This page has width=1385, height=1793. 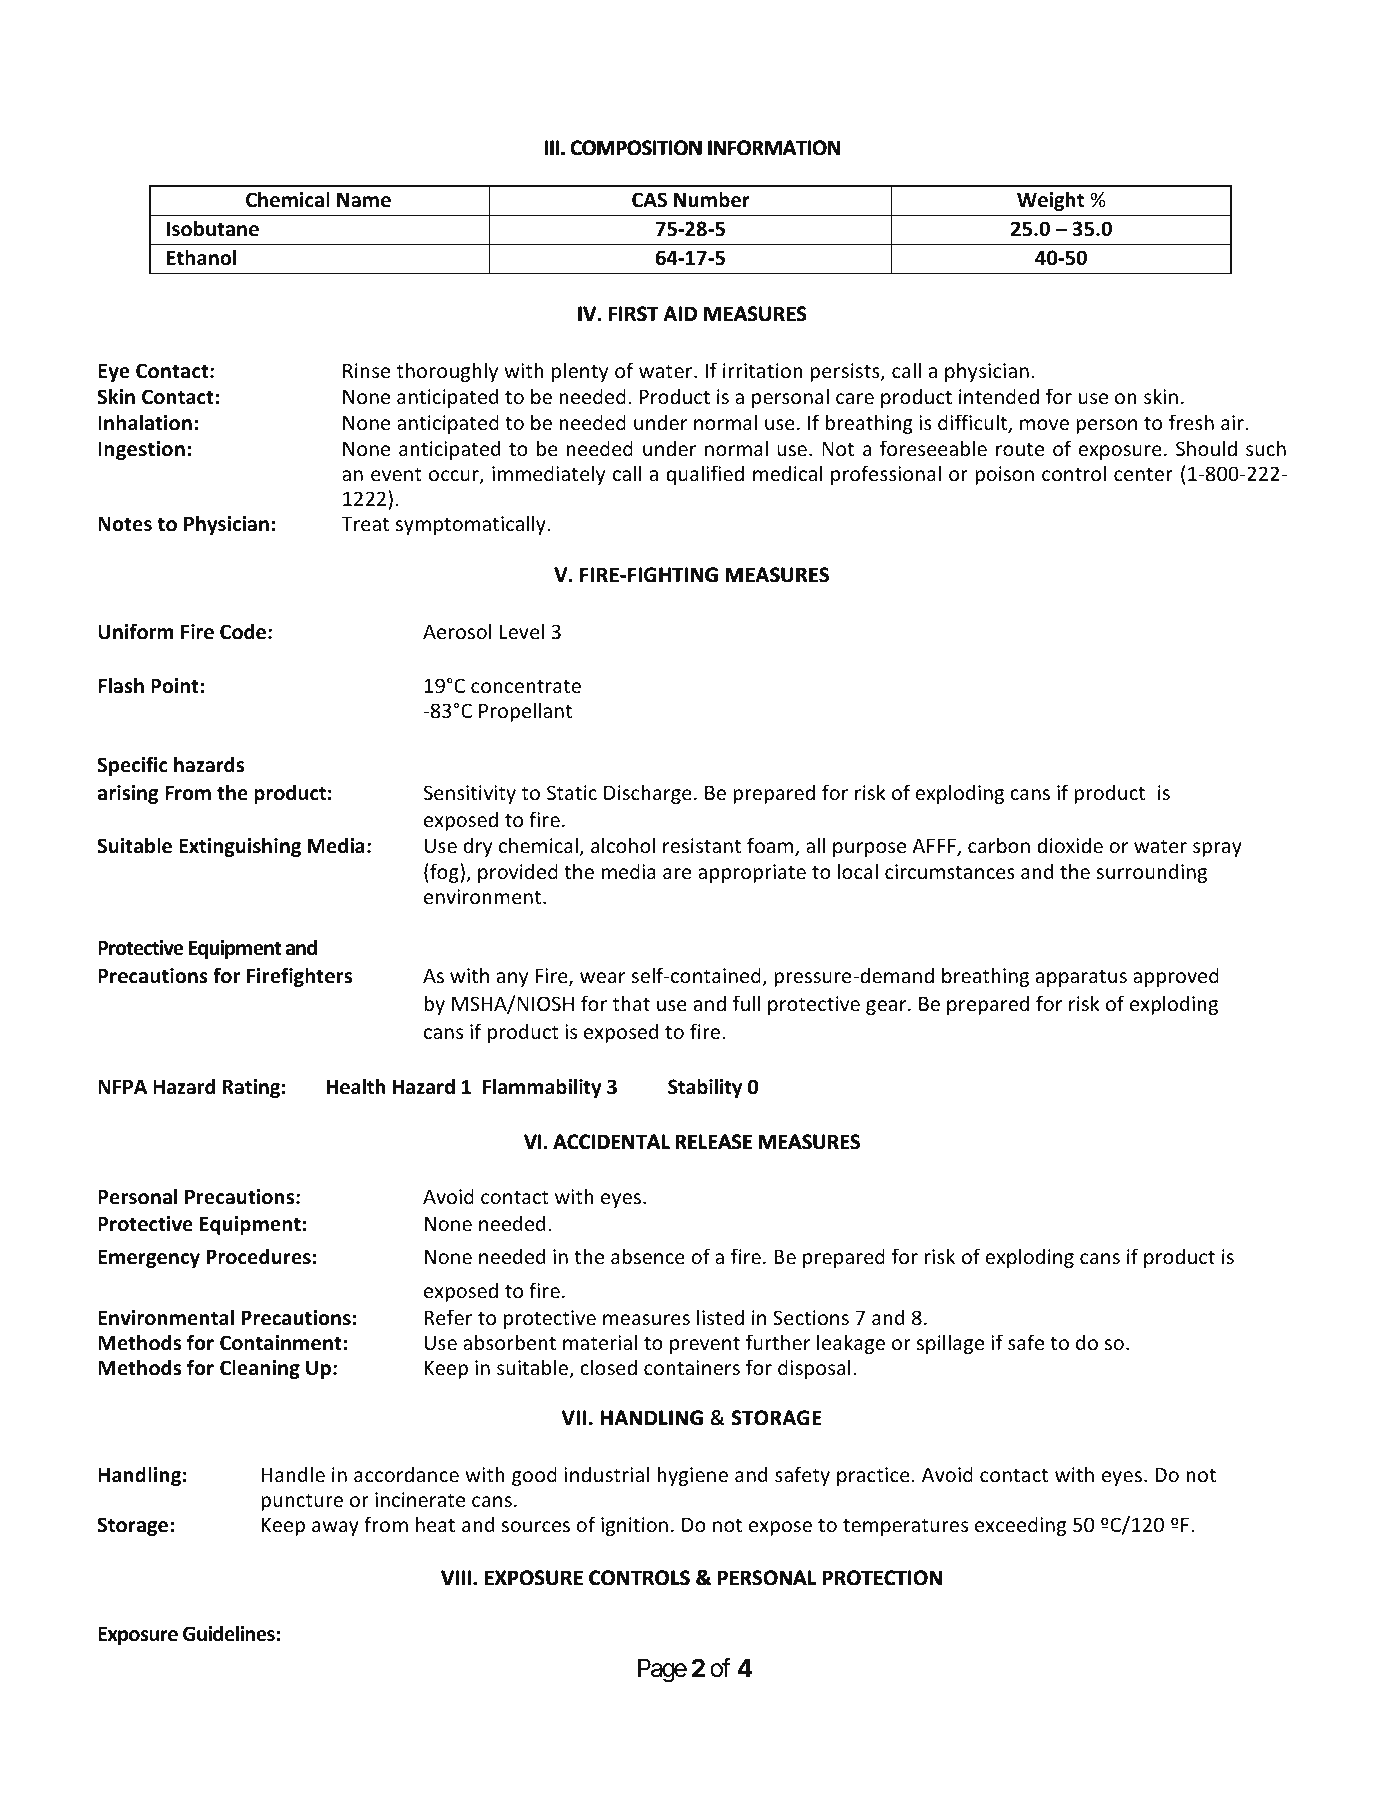 I want to click on surrounding, so click(x=1151, y=873).
